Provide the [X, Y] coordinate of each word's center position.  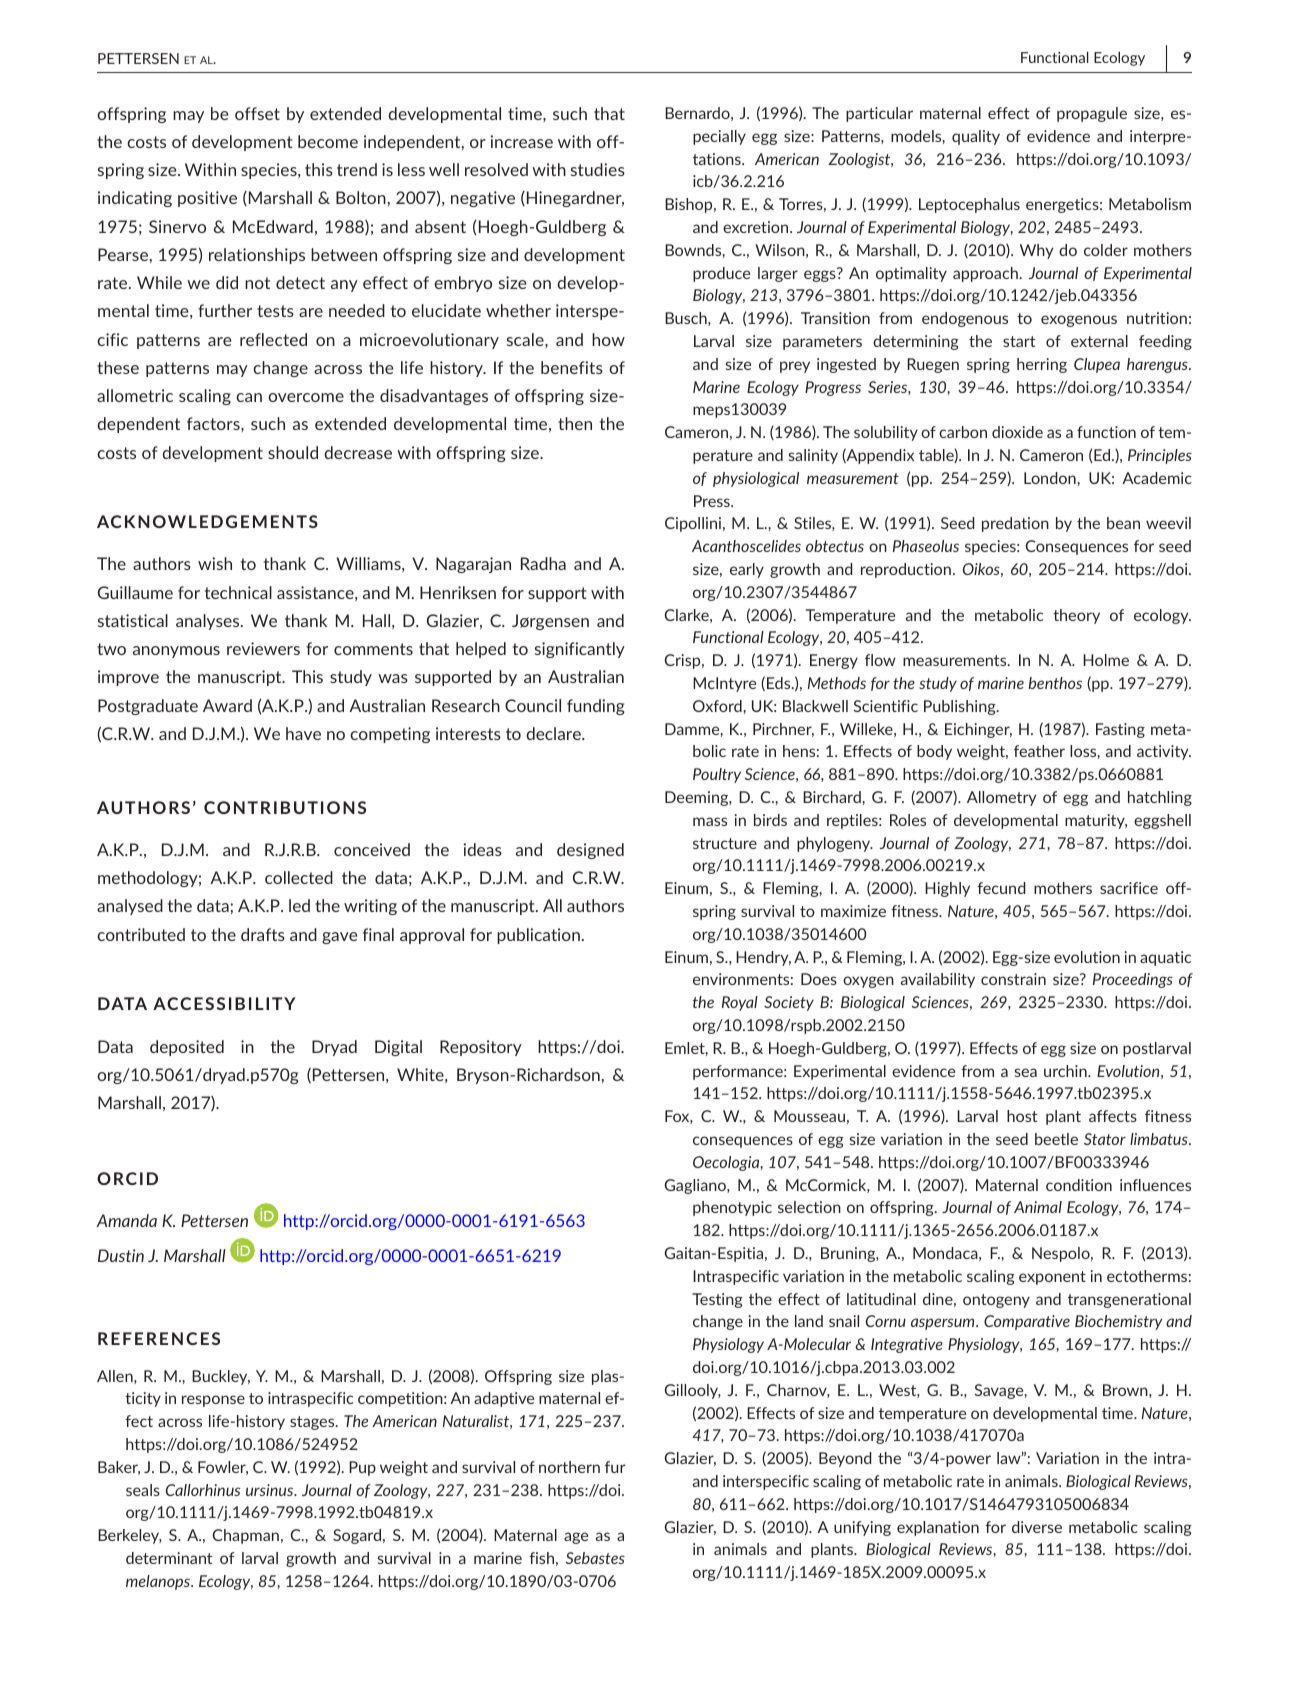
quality [976, 137]
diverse [1037, 1527]
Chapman [246, 1536]
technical [238, 592]
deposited [187, 1048]
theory [1076, 616]
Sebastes [595, 1558]
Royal [740, 1003]
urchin [1066, 1071]
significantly [580, 650]
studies [598, 169]
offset [257, 113]
